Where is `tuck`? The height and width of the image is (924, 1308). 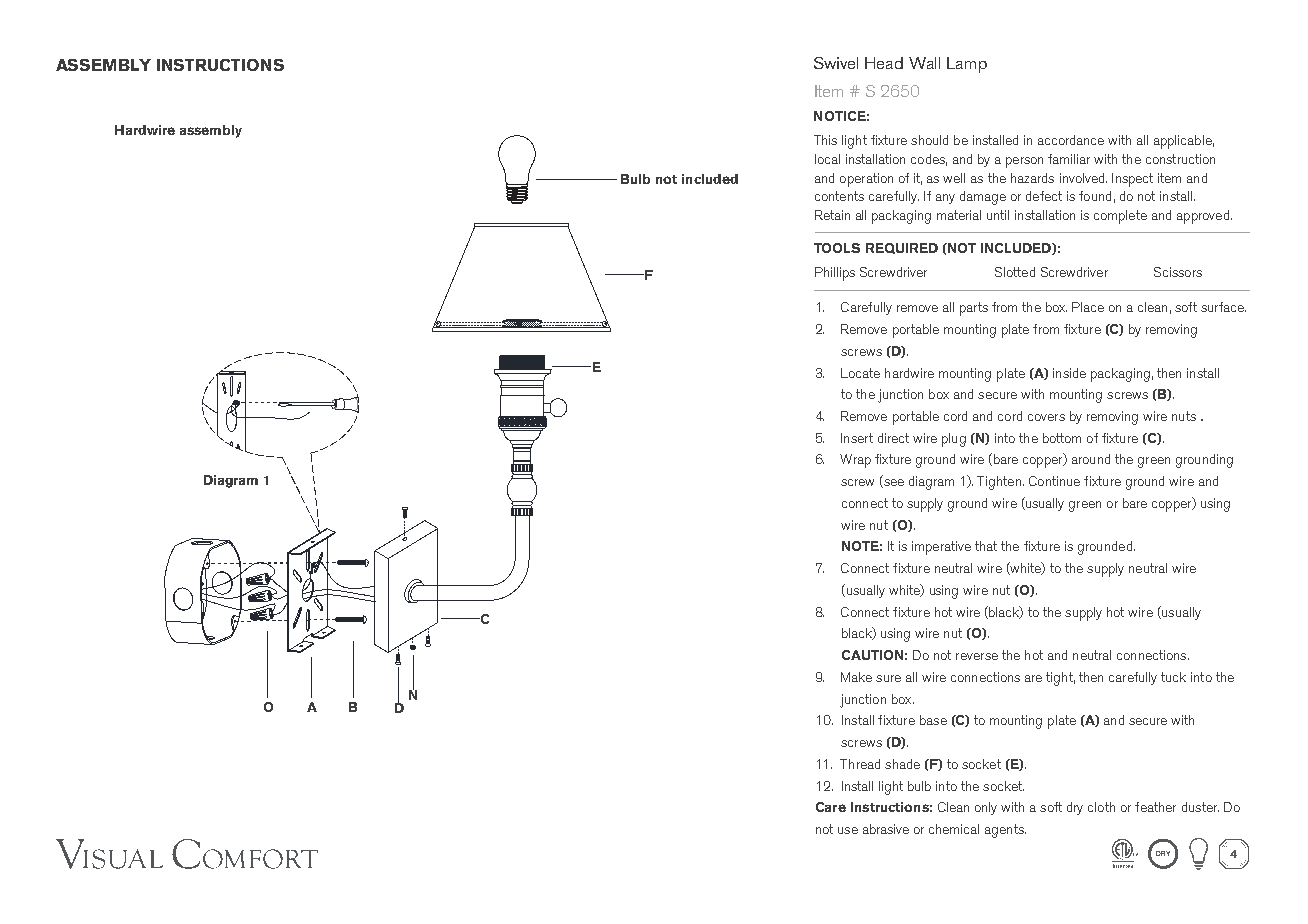
tuck is located at coordinates (1173, 677).
